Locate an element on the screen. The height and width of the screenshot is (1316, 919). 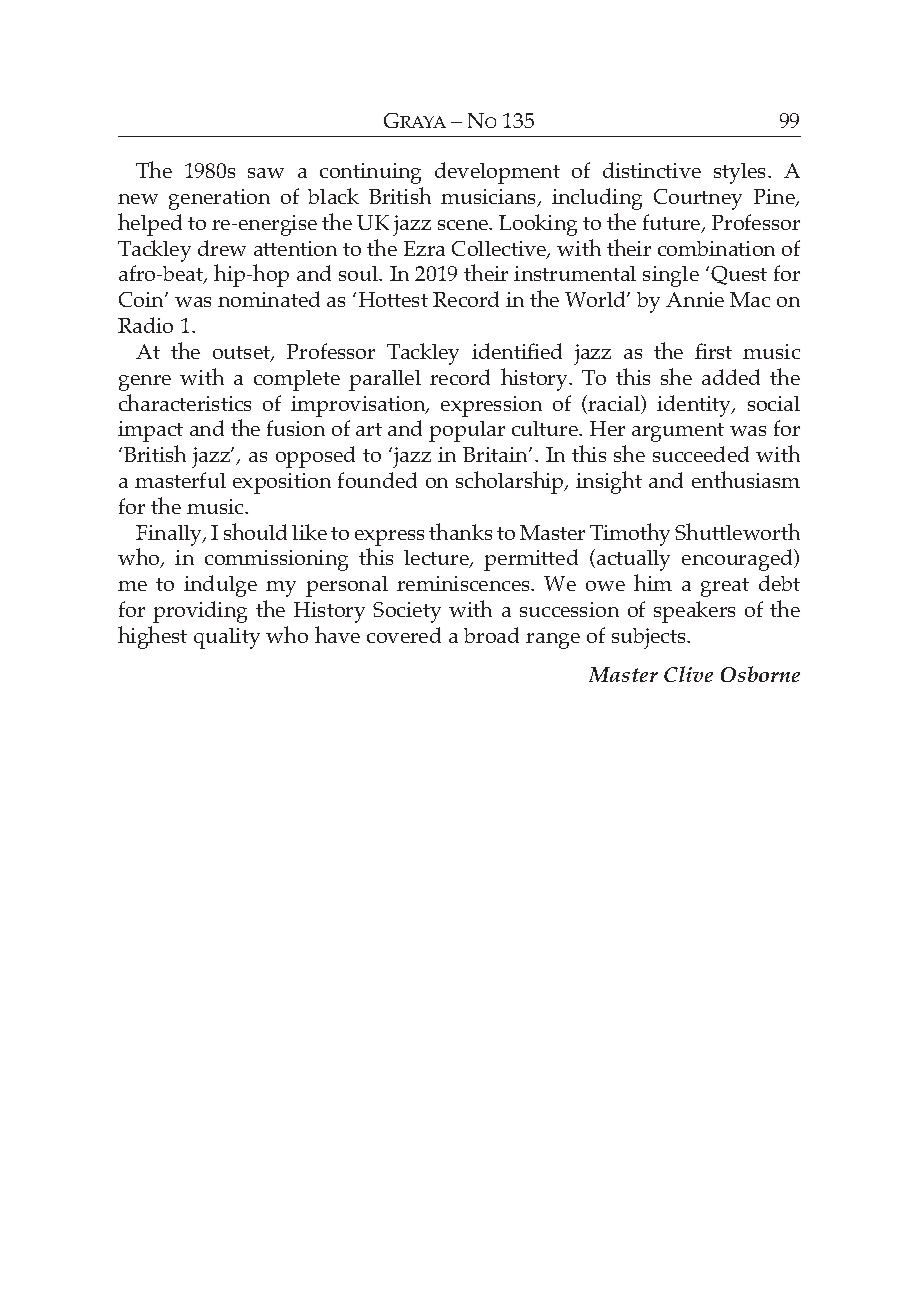
exposition is located at coordinates (282, 483).
